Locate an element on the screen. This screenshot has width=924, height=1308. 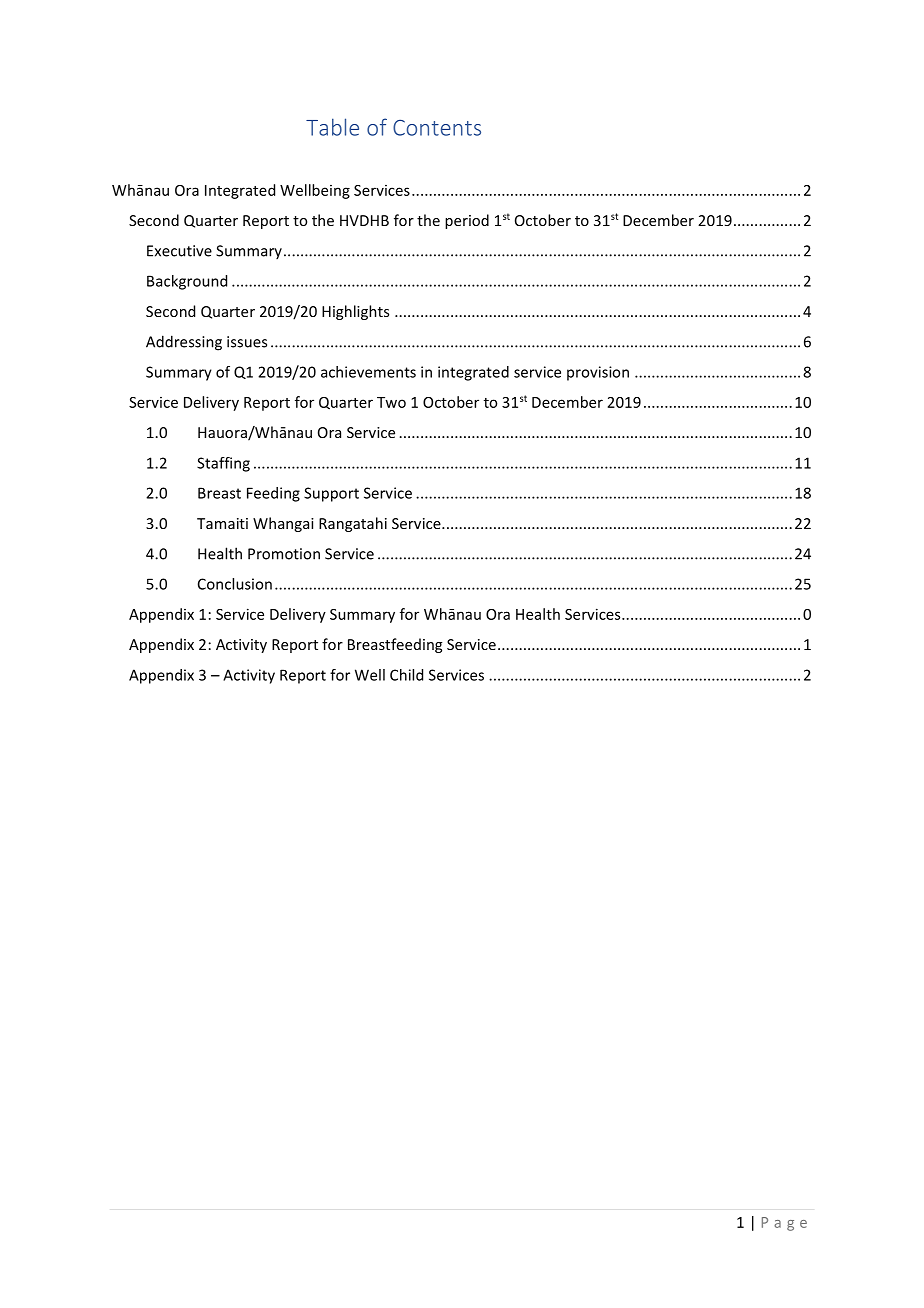
Child is located at coordinates (406, 675).
